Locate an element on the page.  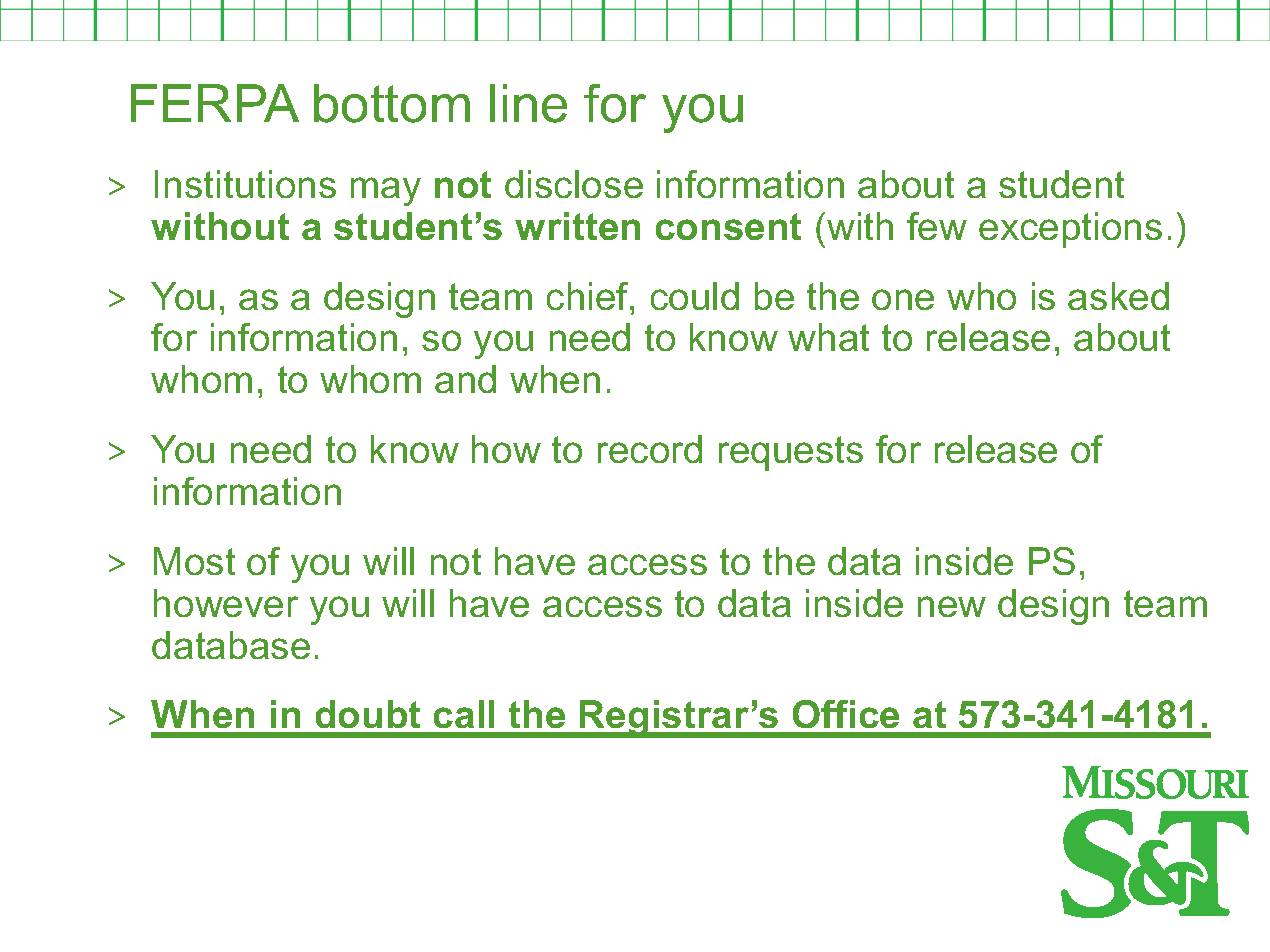
few is located at coordinates (937, 226).
